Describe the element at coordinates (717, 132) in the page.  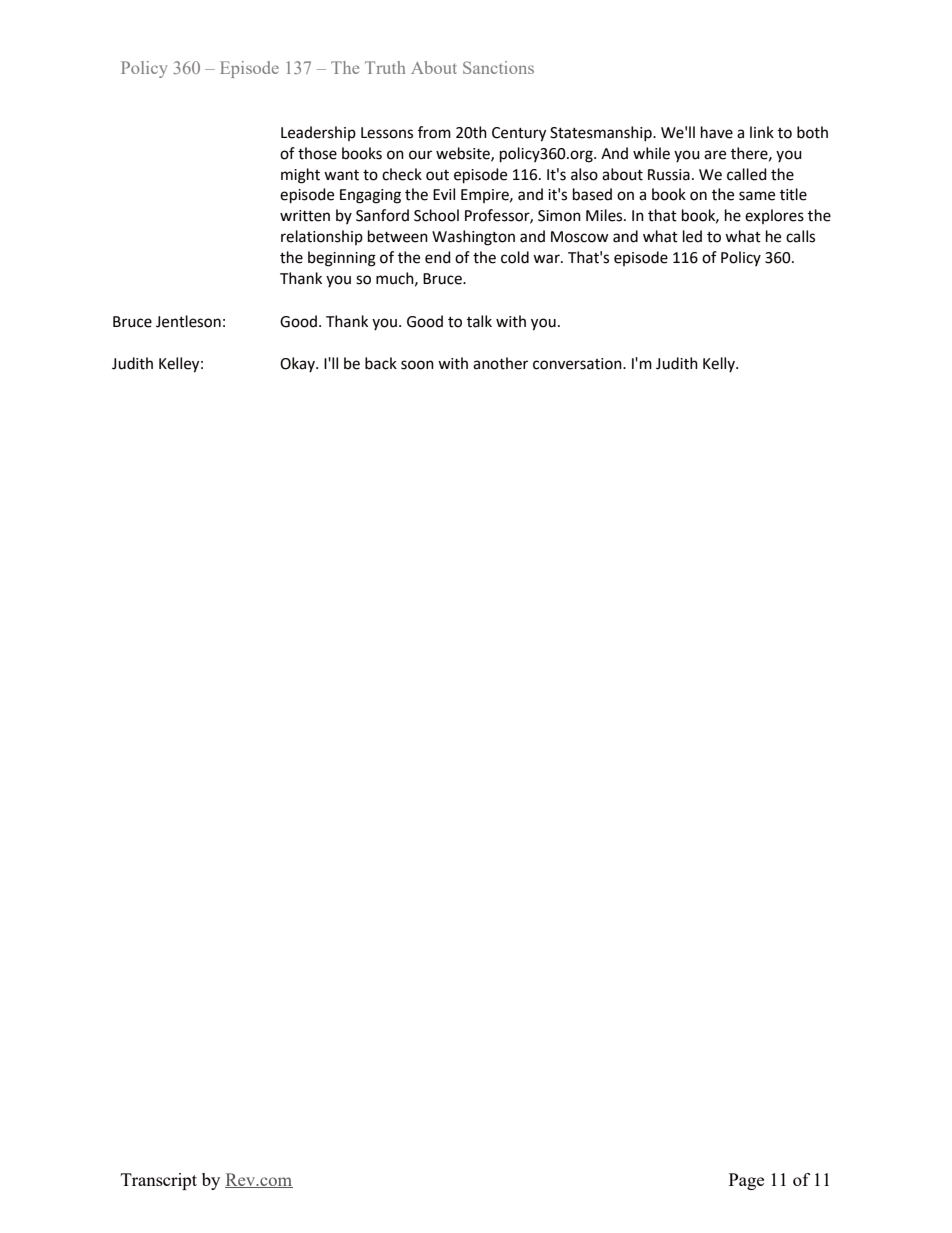
I see `have` at that location.
